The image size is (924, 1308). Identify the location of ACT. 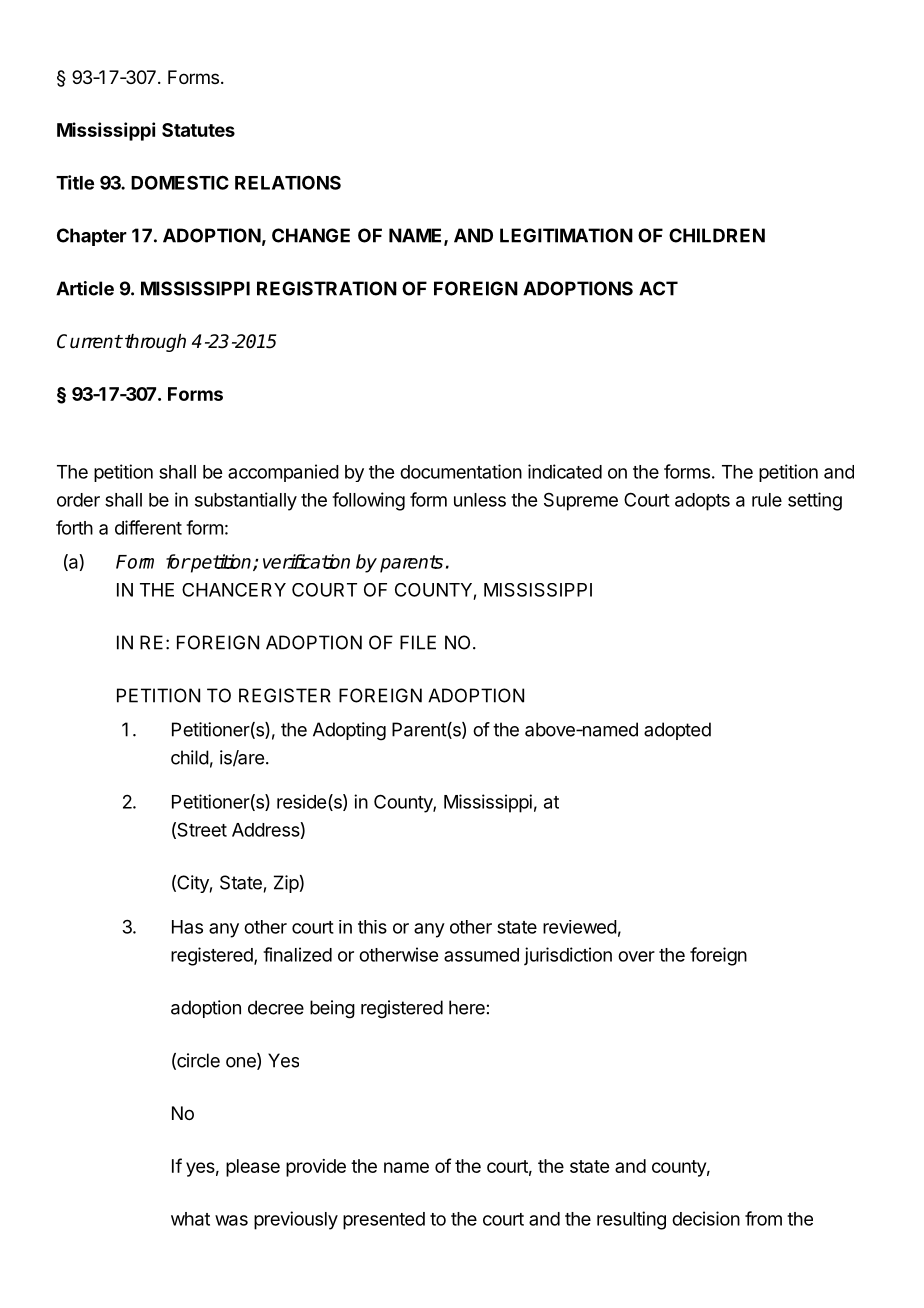
(658, 288).
